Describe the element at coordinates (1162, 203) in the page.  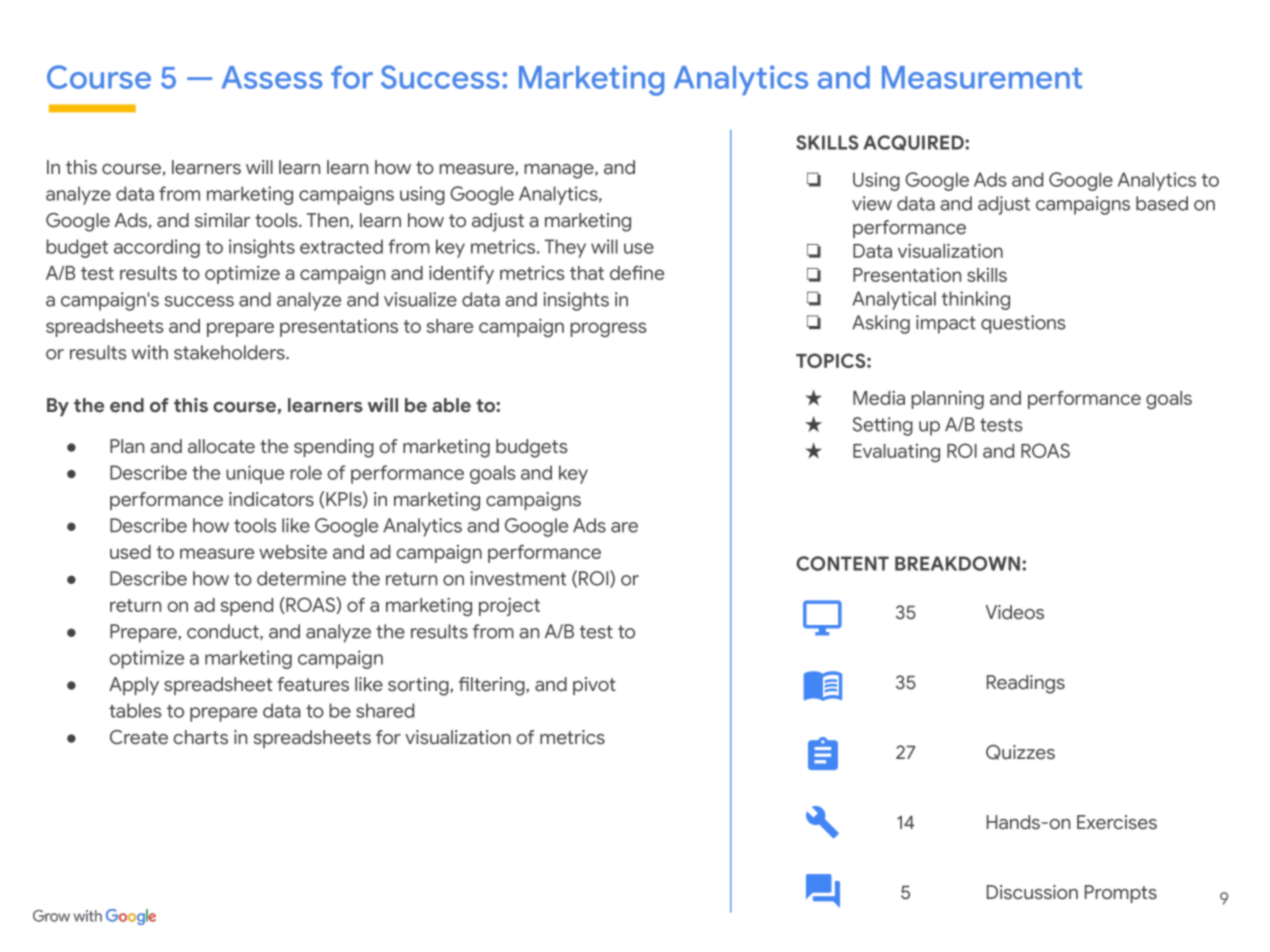
I see `based` at that location.
